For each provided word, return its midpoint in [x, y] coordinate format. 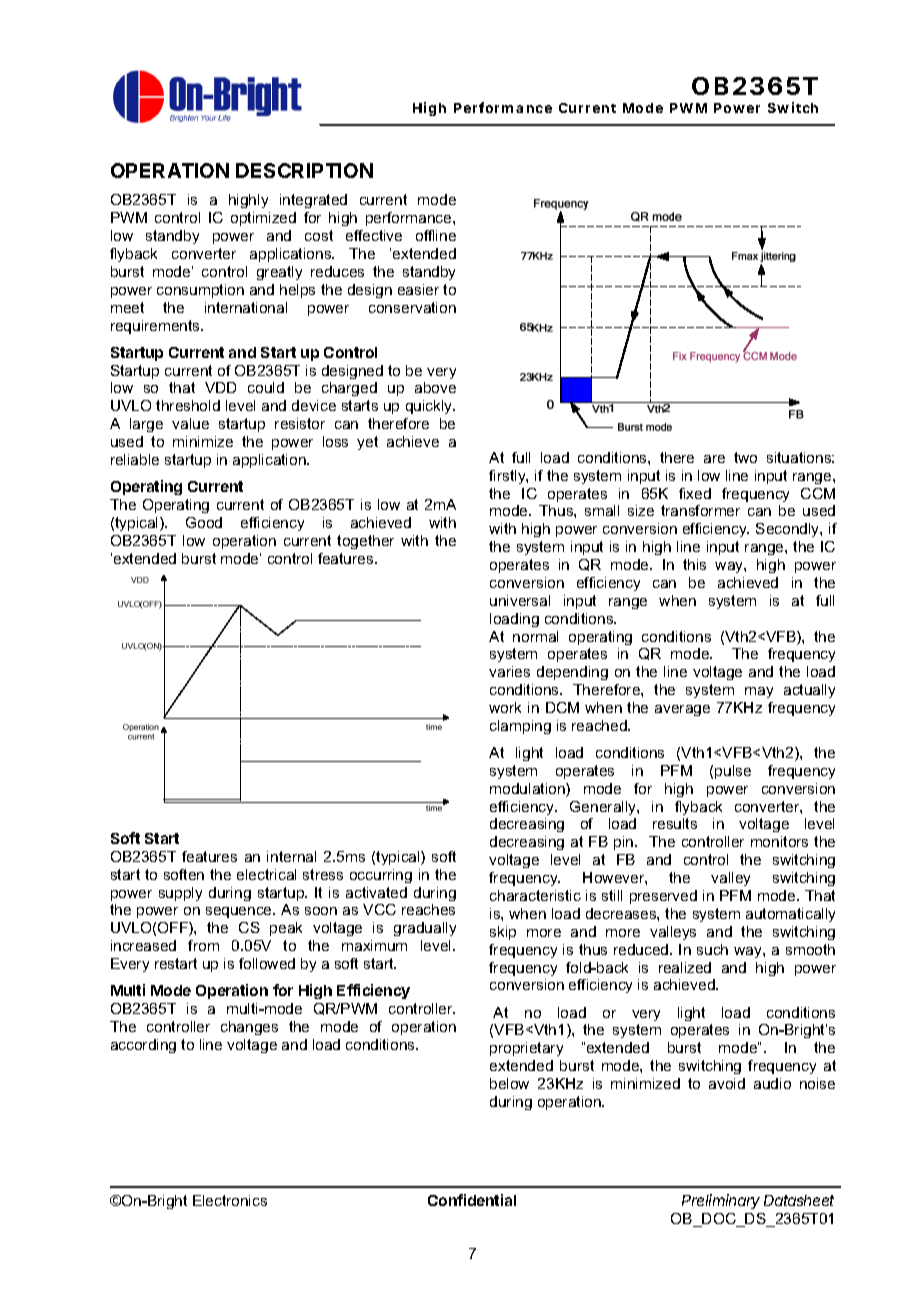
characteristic [535, 895]
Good [204, 522]
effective [374, 235]
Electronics [230, 1200]
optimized [263, 219]
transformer [700, 510]
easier [418, 289]
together [365, 542]
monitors [779, 841]
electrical [266, 874]
